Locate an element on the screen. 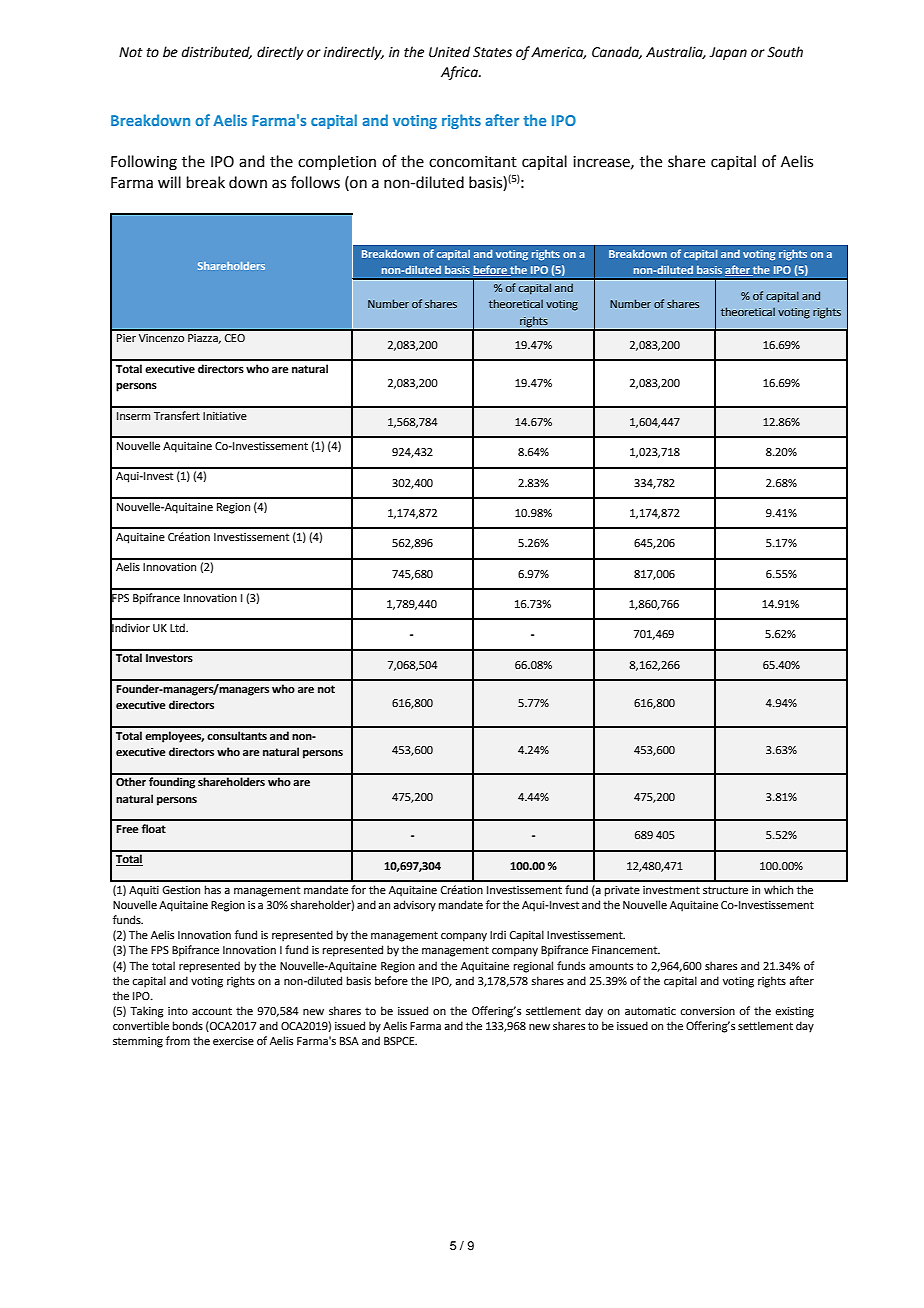 This screenshot has width=924, height=1308. Japan is located at coordinates (728, 53).
